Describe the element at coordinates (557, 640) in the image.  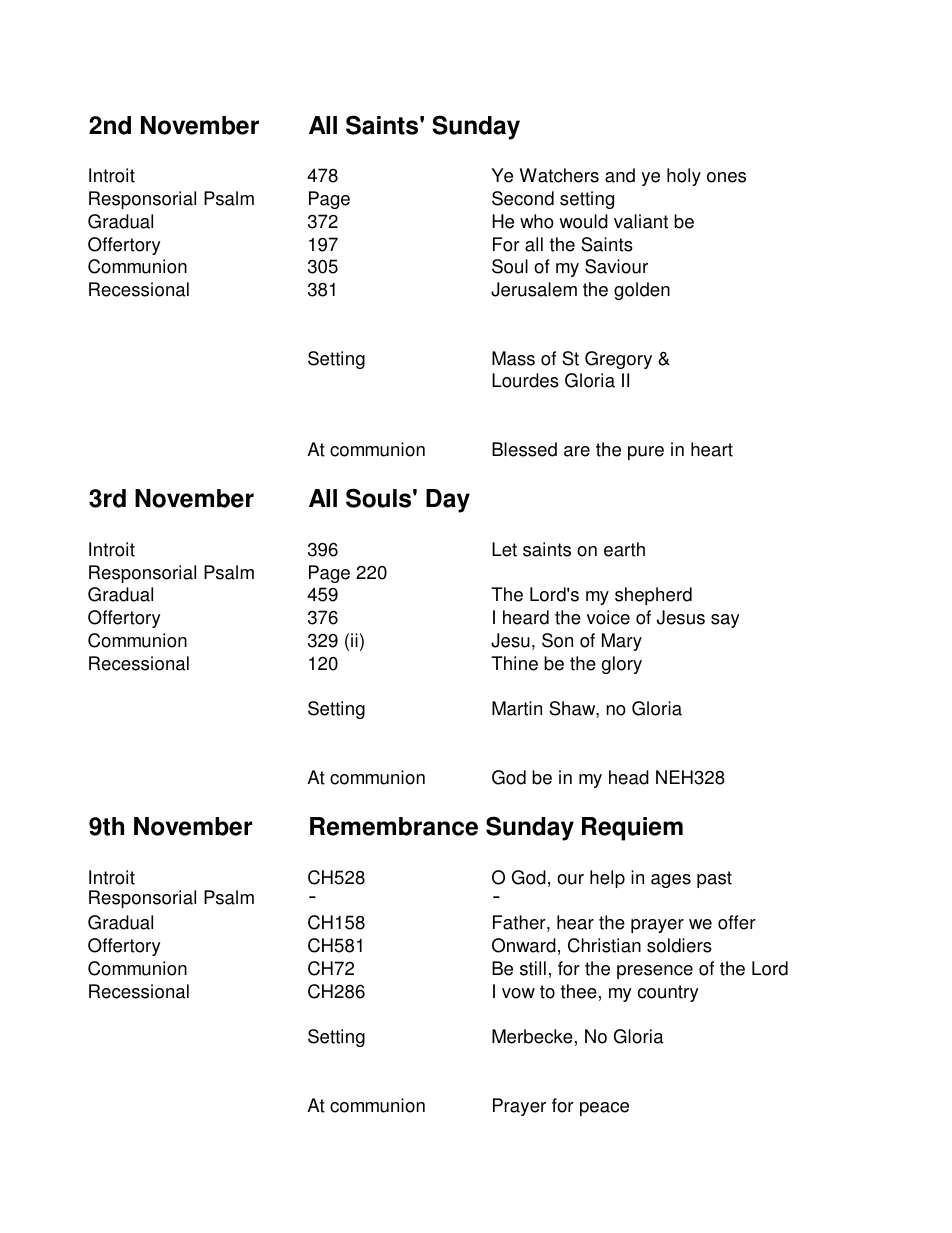
I see `Son` at that location.
